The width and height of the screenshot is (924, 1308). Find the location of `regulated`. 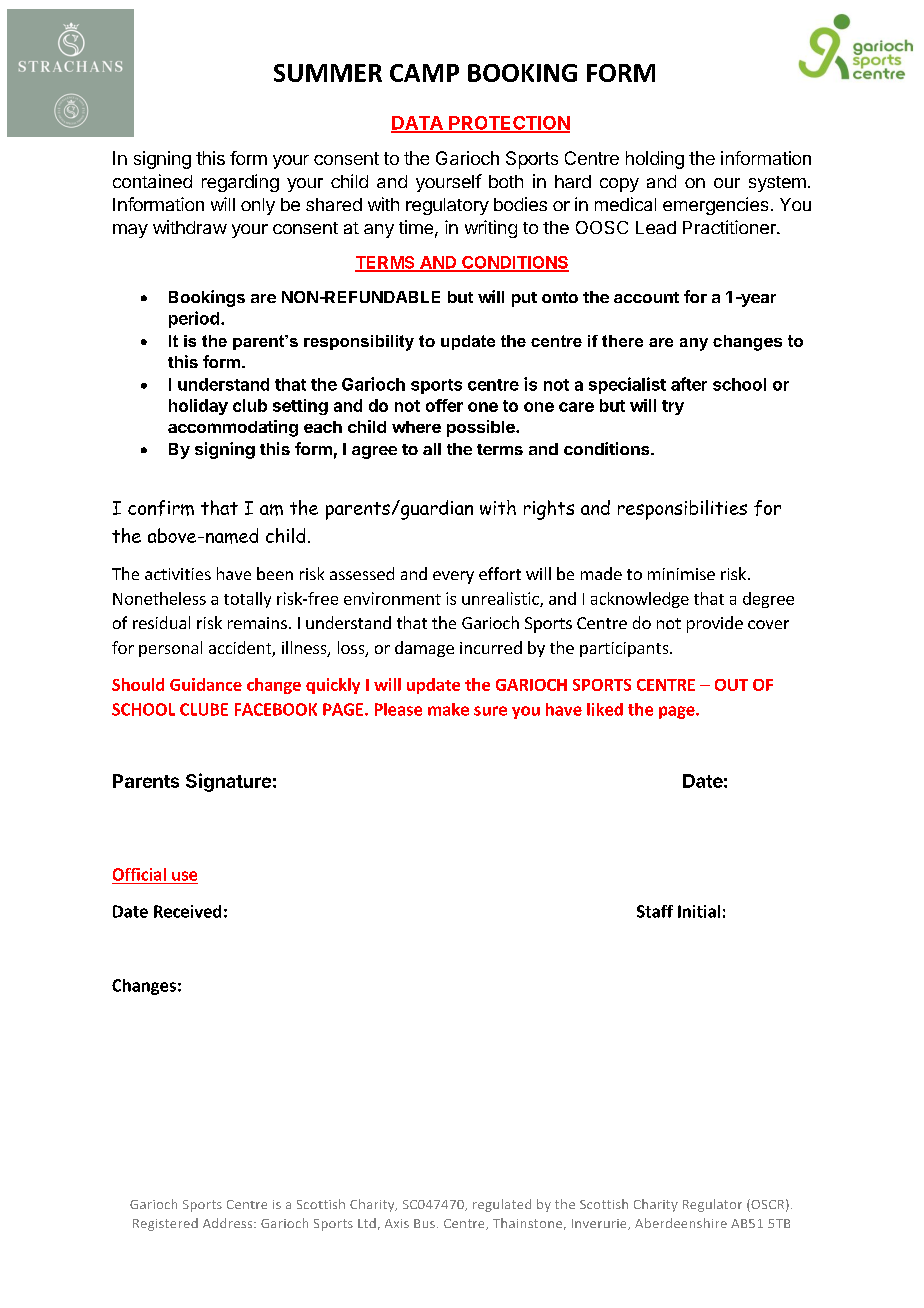

regulated is located at coordinates (502, 1205).
